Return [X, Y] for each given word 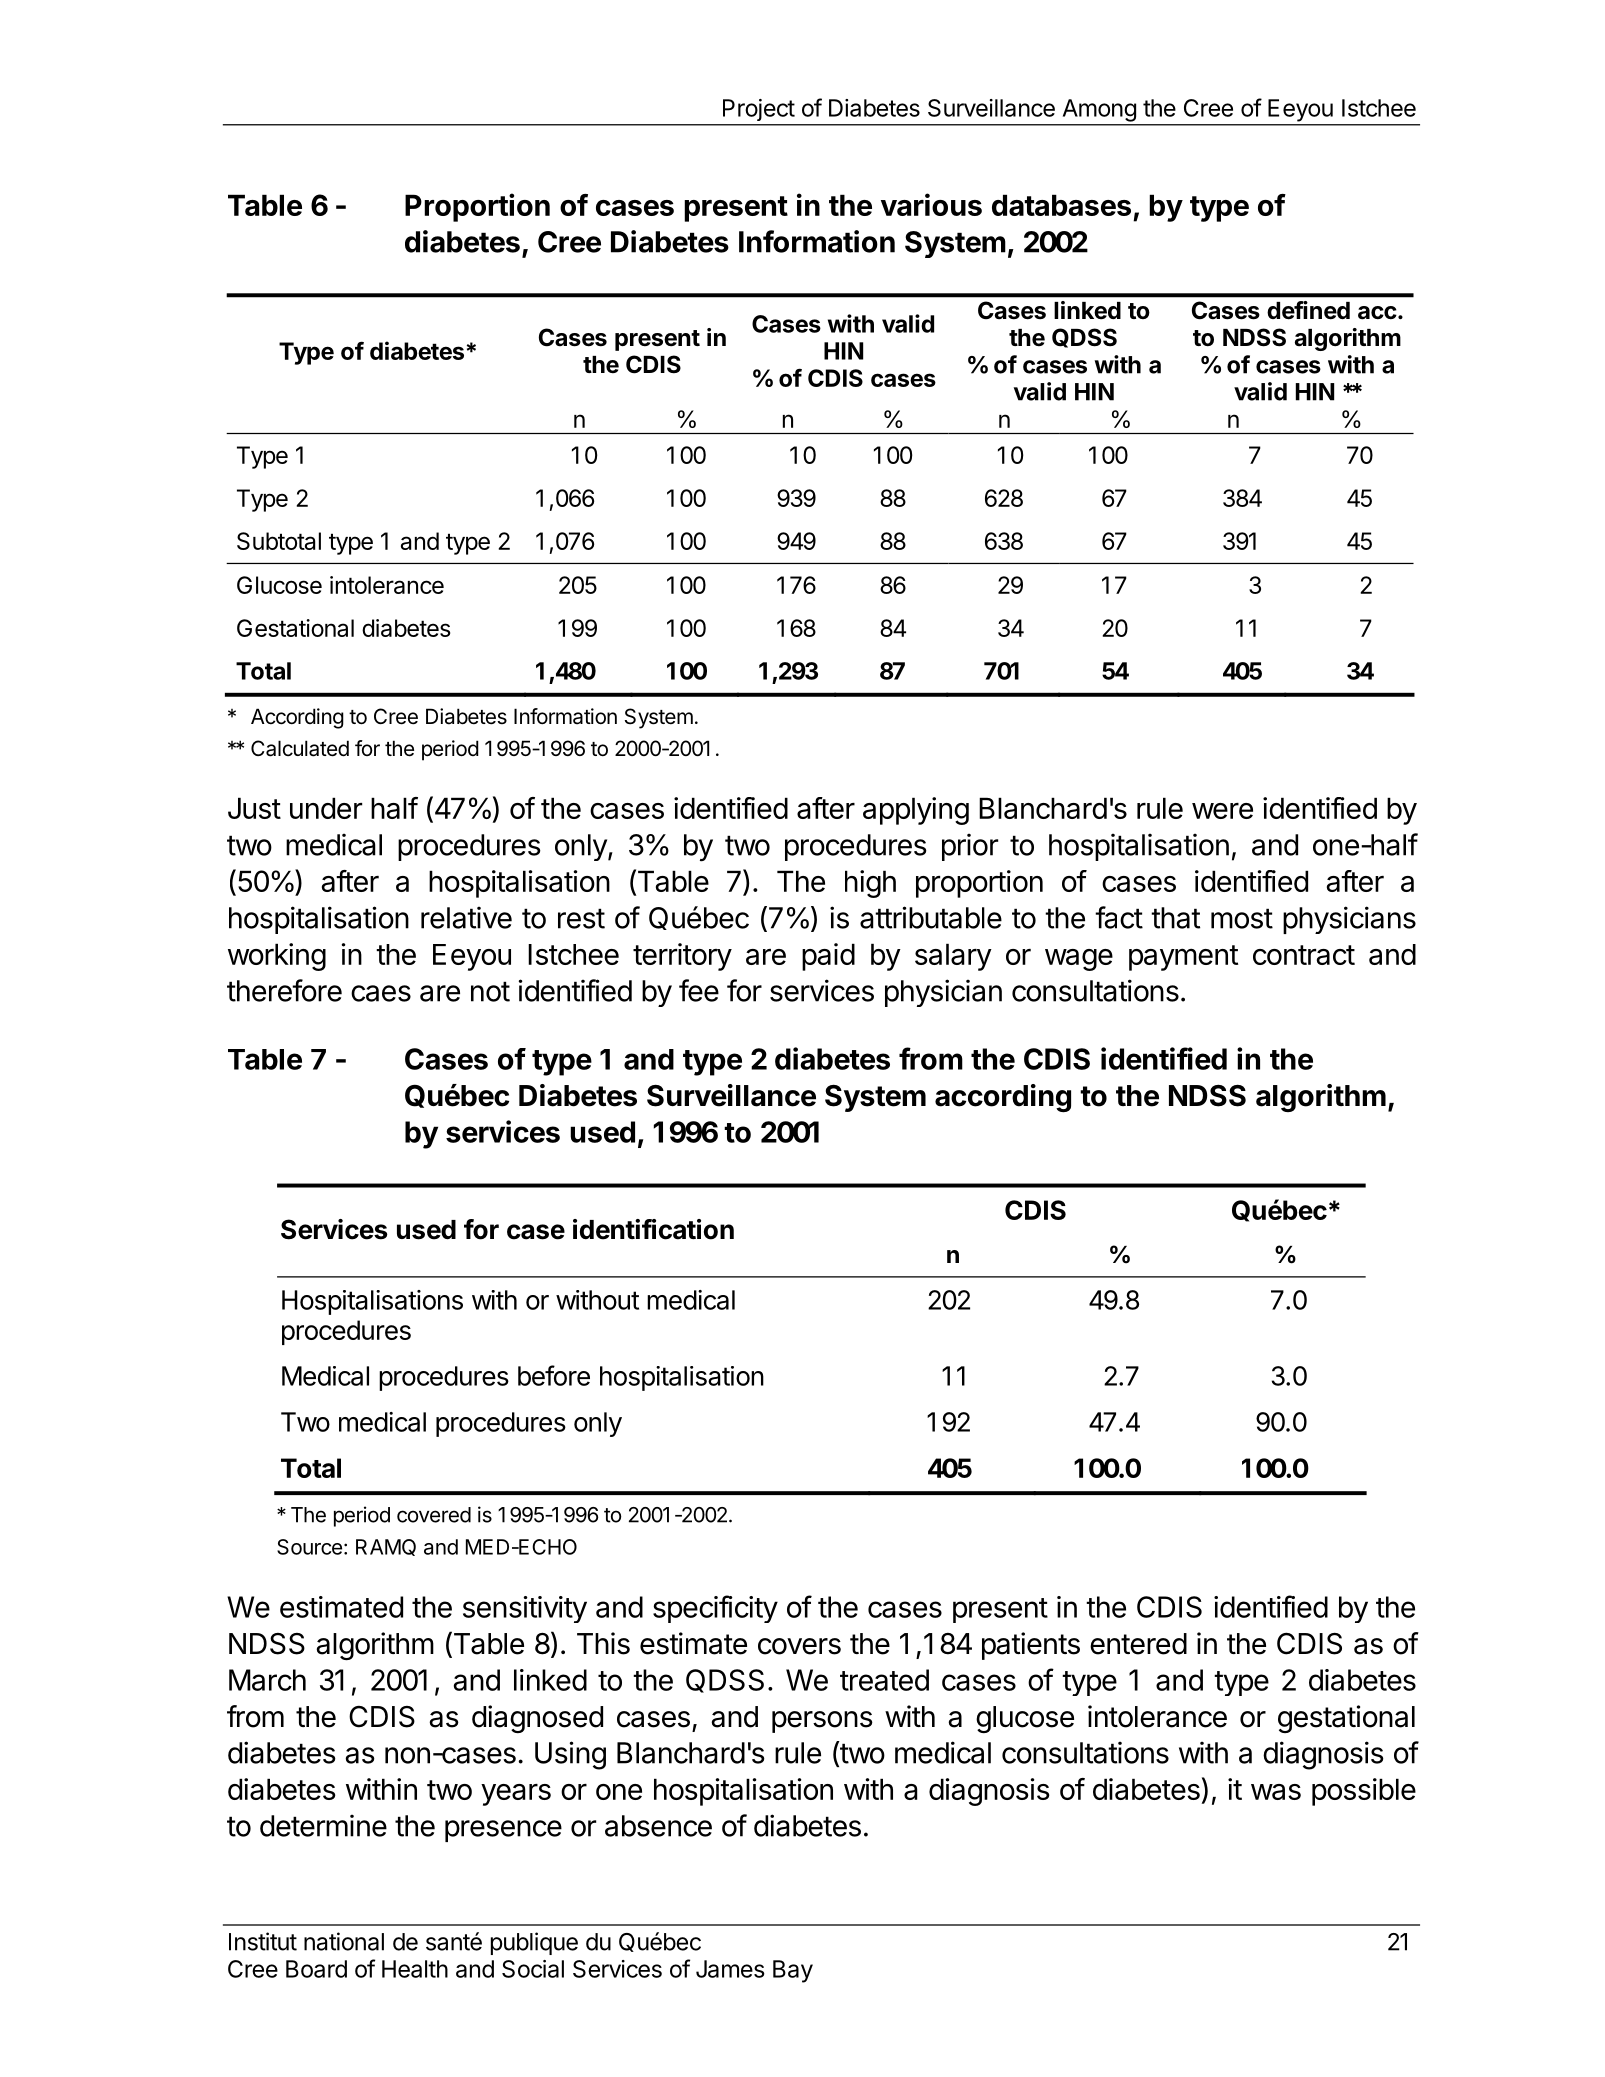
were [1222, 811]
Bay [793, 1971]
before [554, 1375]
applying [916, 811]
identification [653, 1229]
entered [1138, 1644]
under [326, 808]
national [344, 1941]
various [931, 204]
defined [1308, 310]
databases [1061, 205]
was [1276, 1792]
